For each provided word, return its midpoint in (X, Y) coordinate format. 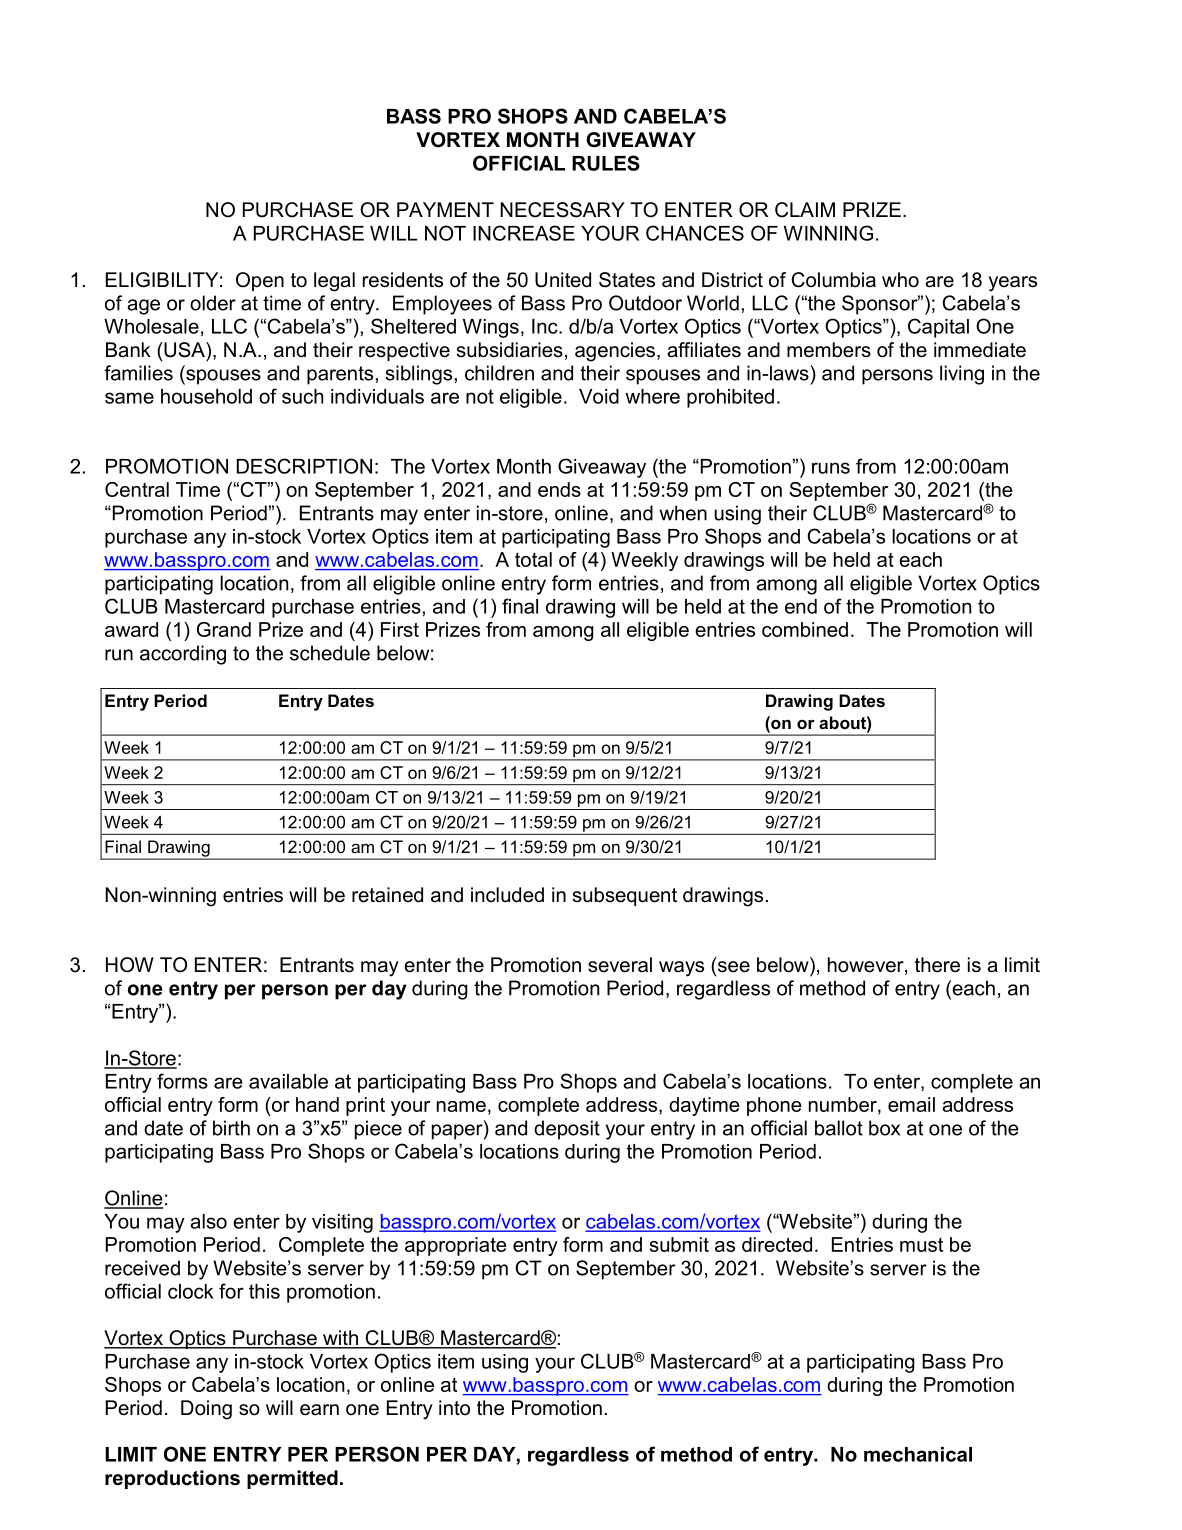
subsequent (625, 896)
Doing (206, 1410)
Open (260, 281)
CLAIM (805, 210)
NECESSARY (562, 210)
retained (387, 895)
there (937, 965)
